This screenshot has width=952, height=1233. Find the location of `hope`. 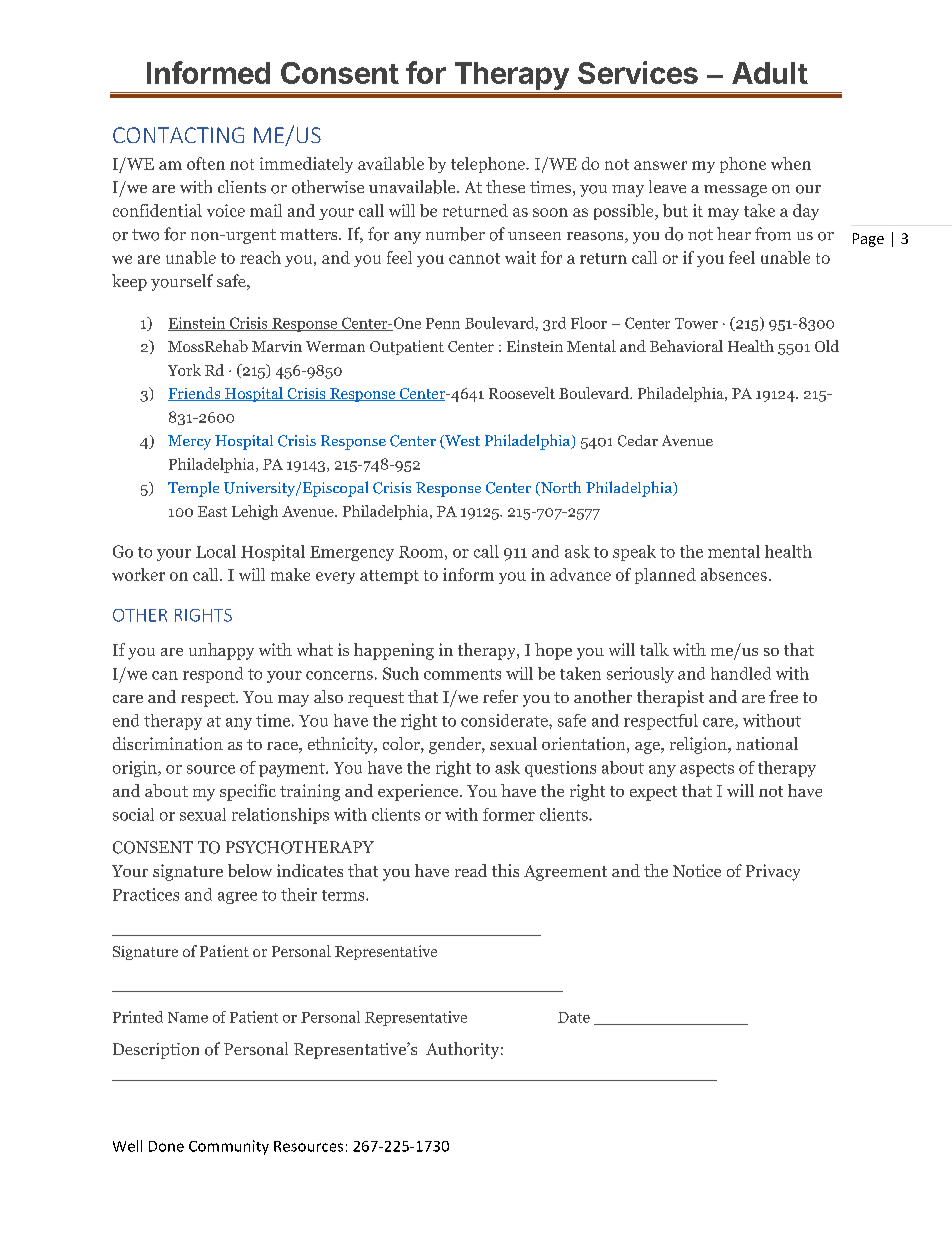

hope is located at coordinates (553, 651).
